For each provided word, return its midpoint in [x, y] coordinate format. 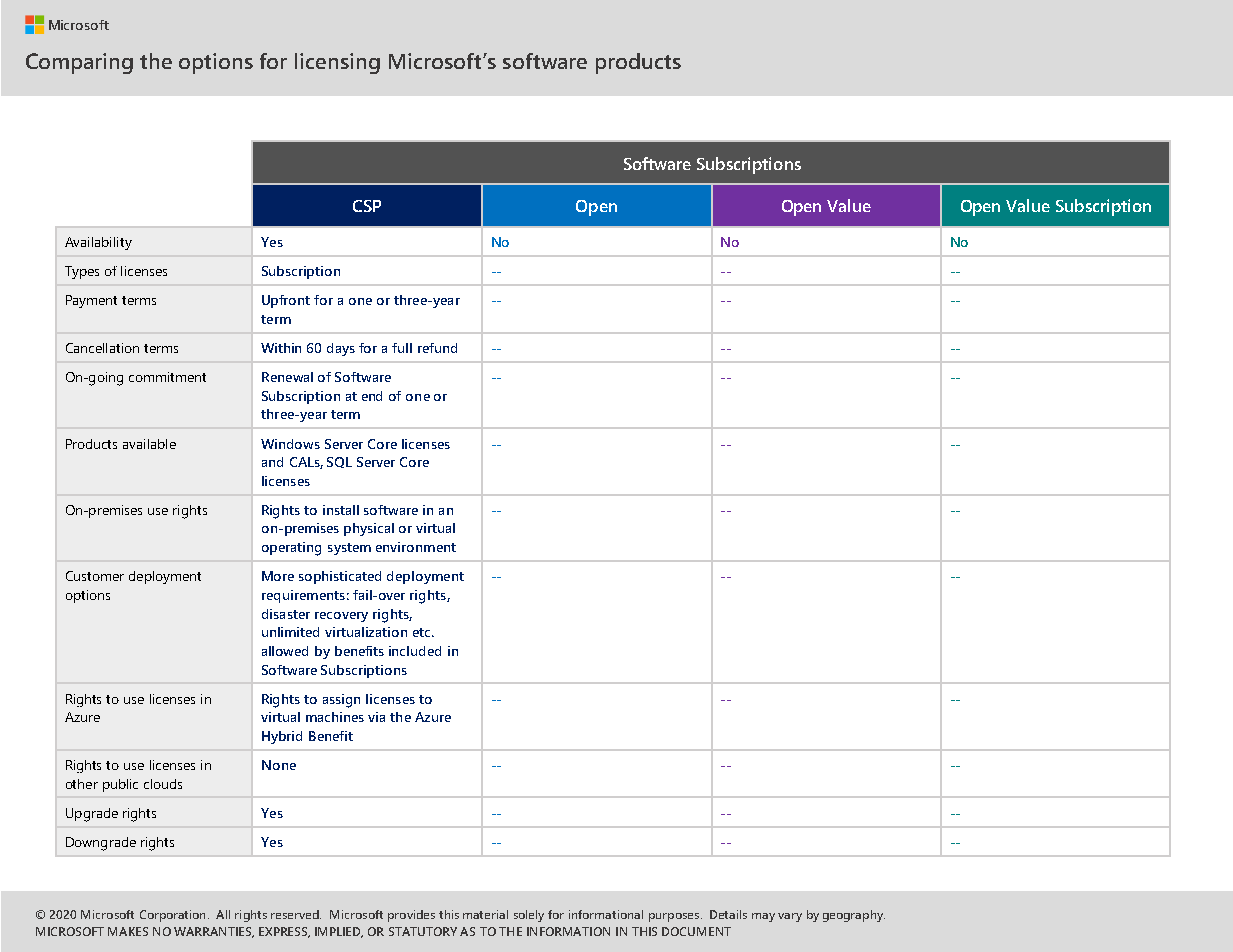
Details [728, 914]
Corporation [172, 916]
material [485, 914]
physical [369, 529]
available [149, 444]
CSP [367, 206]
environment [416, 547]
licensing [337, 63]
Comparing [79, 63]
